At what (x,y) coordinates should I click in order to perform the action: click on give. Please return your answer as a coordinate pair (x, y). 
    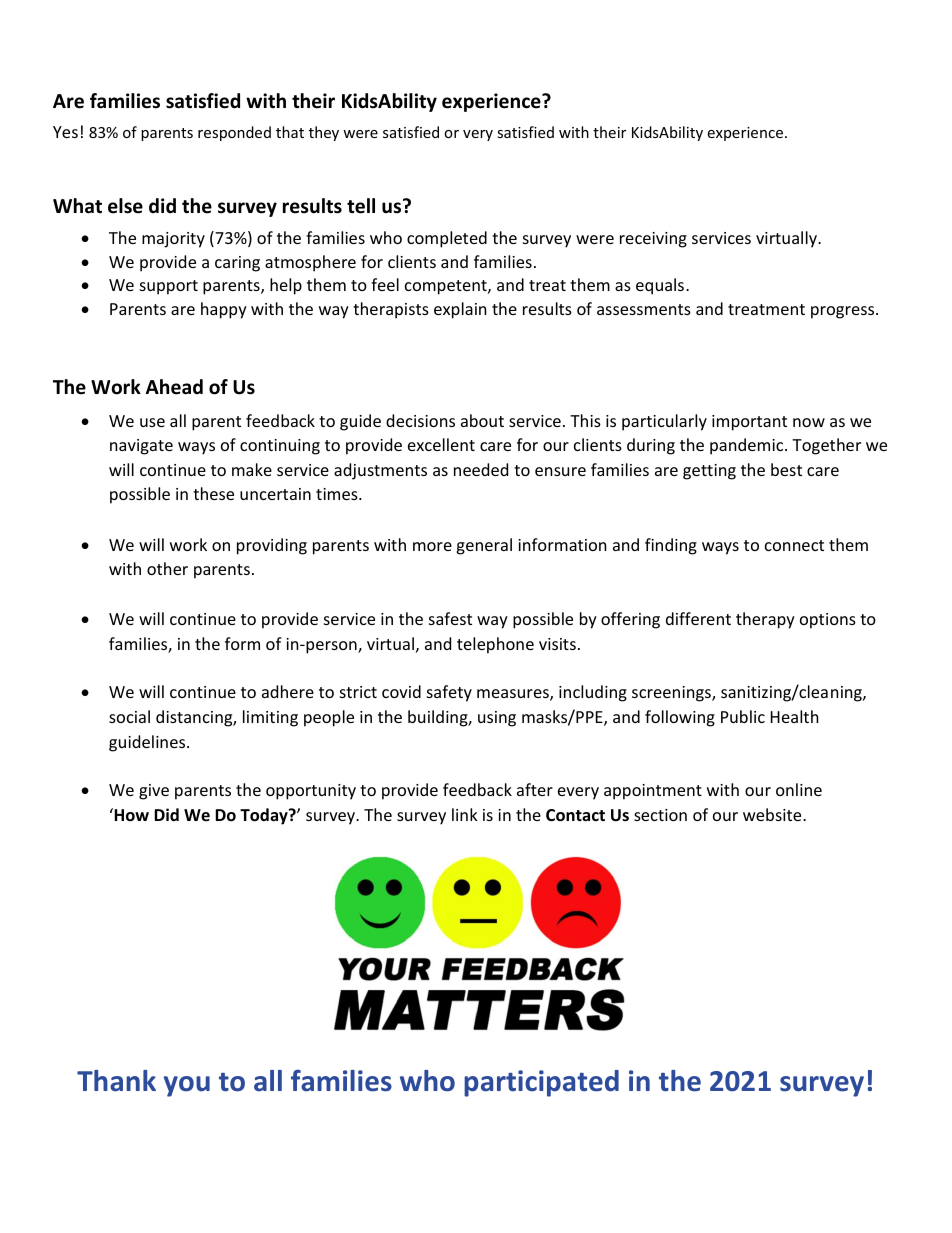
    Looking at the image, I should click on (154, 792).
